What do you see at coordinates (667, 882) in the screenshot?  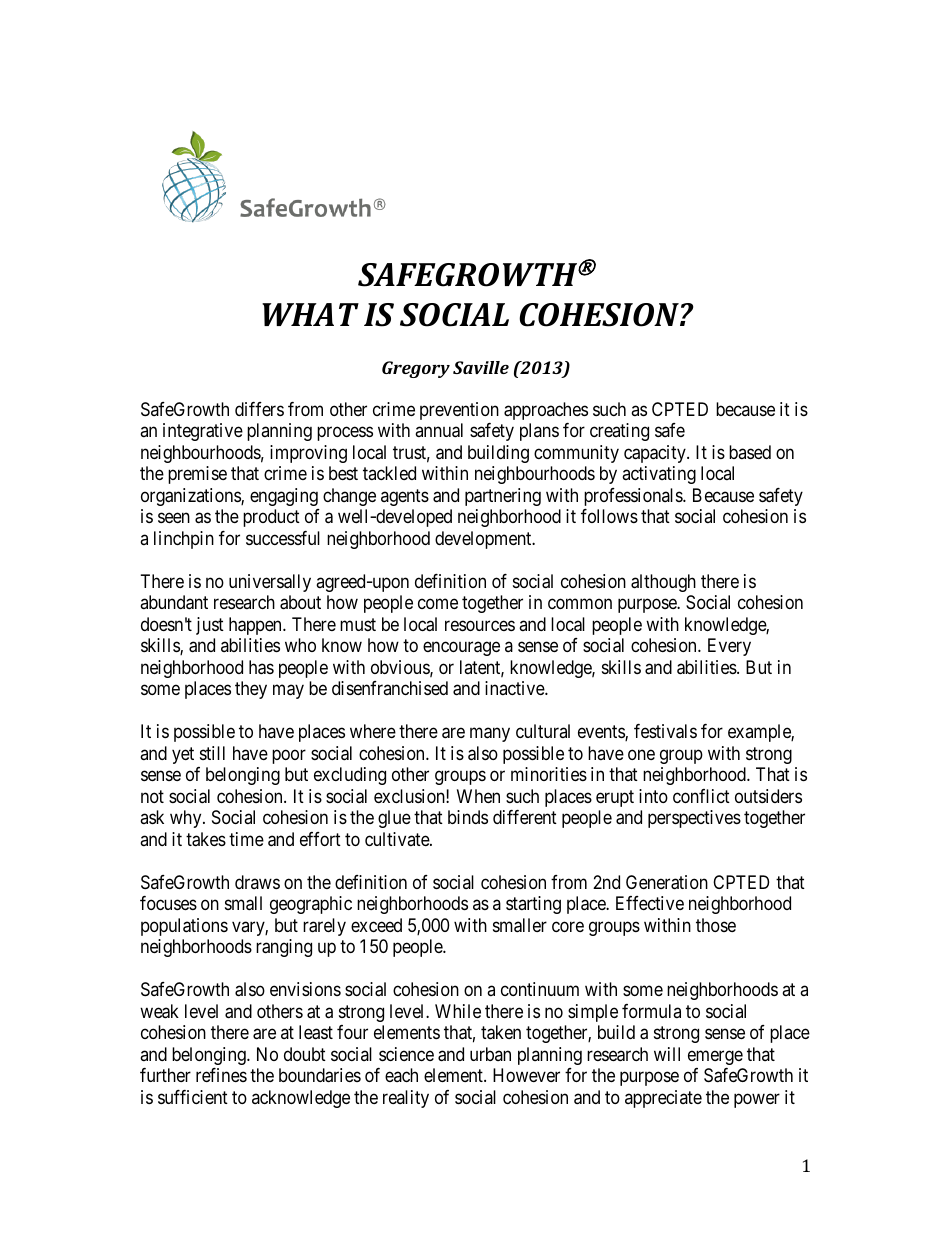 I see `Generation` at bounding box center [667, 882].
